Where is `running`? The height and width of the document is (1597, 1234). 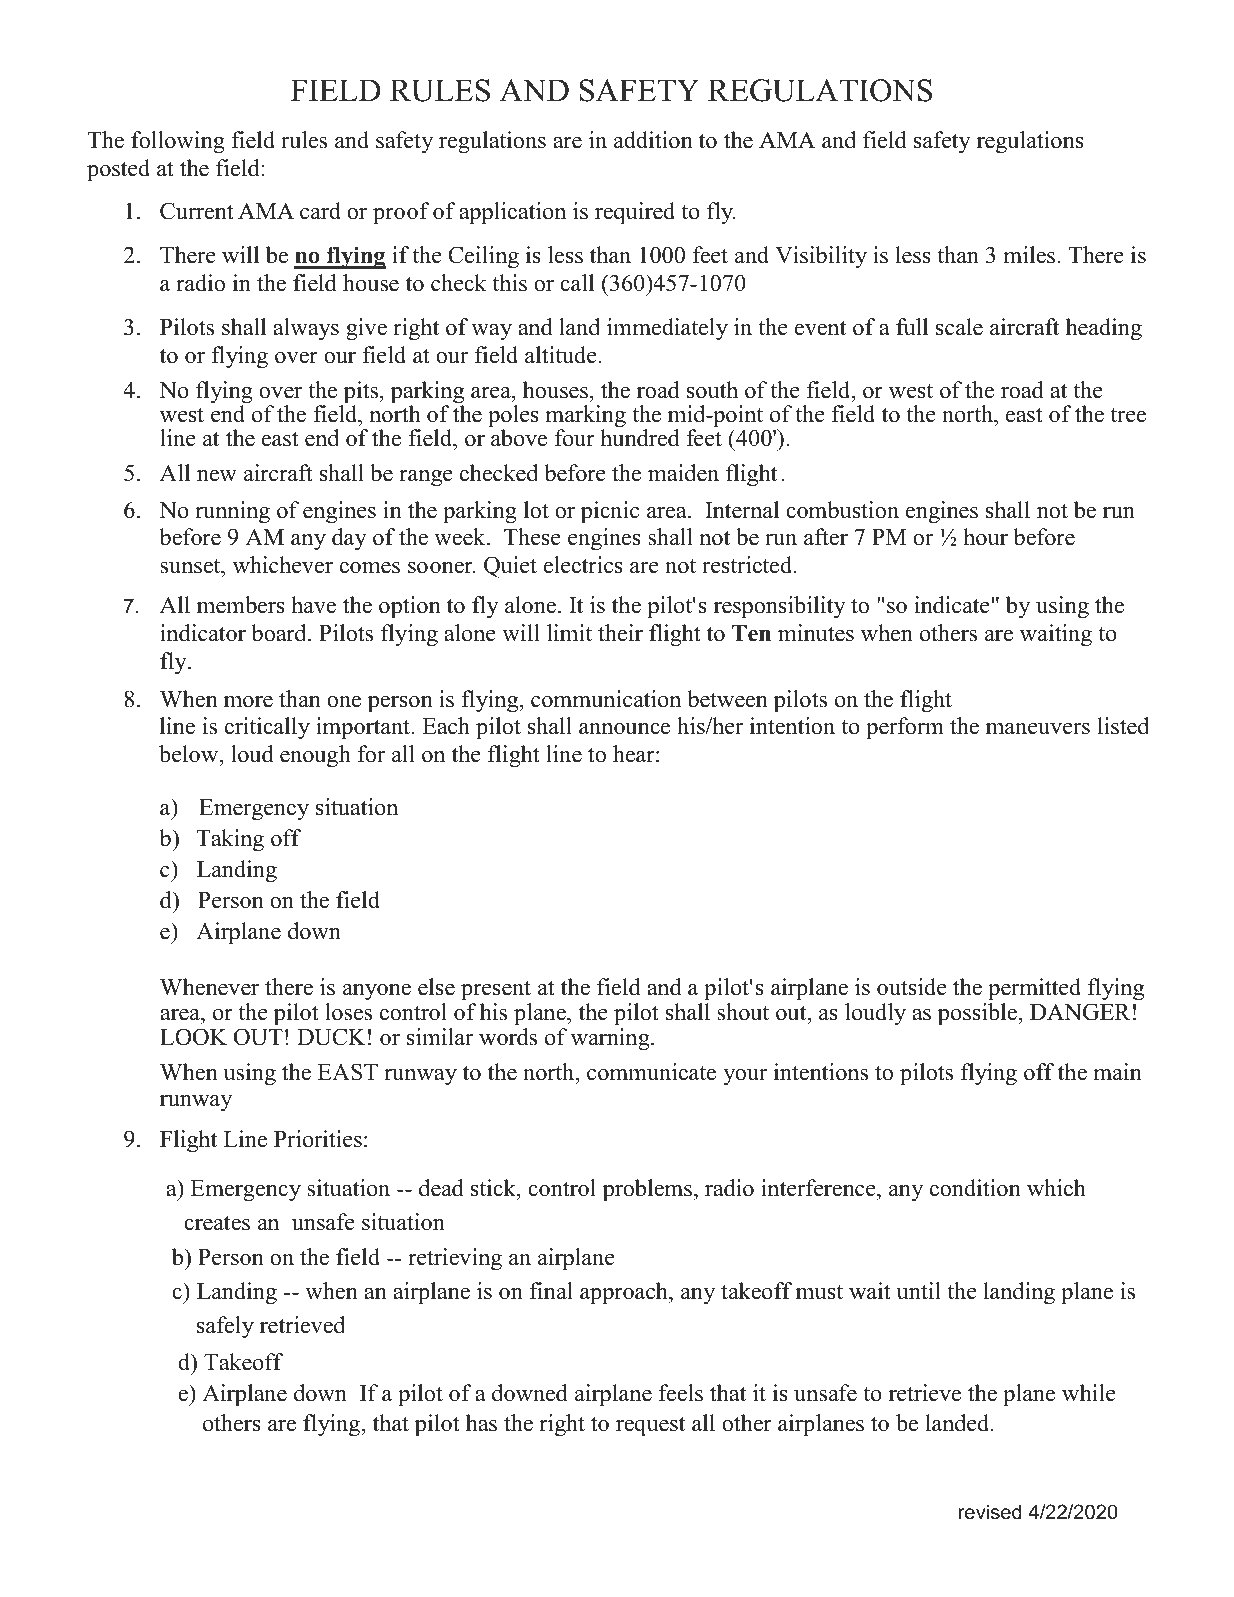
running is located at coordinates (232, 512).
